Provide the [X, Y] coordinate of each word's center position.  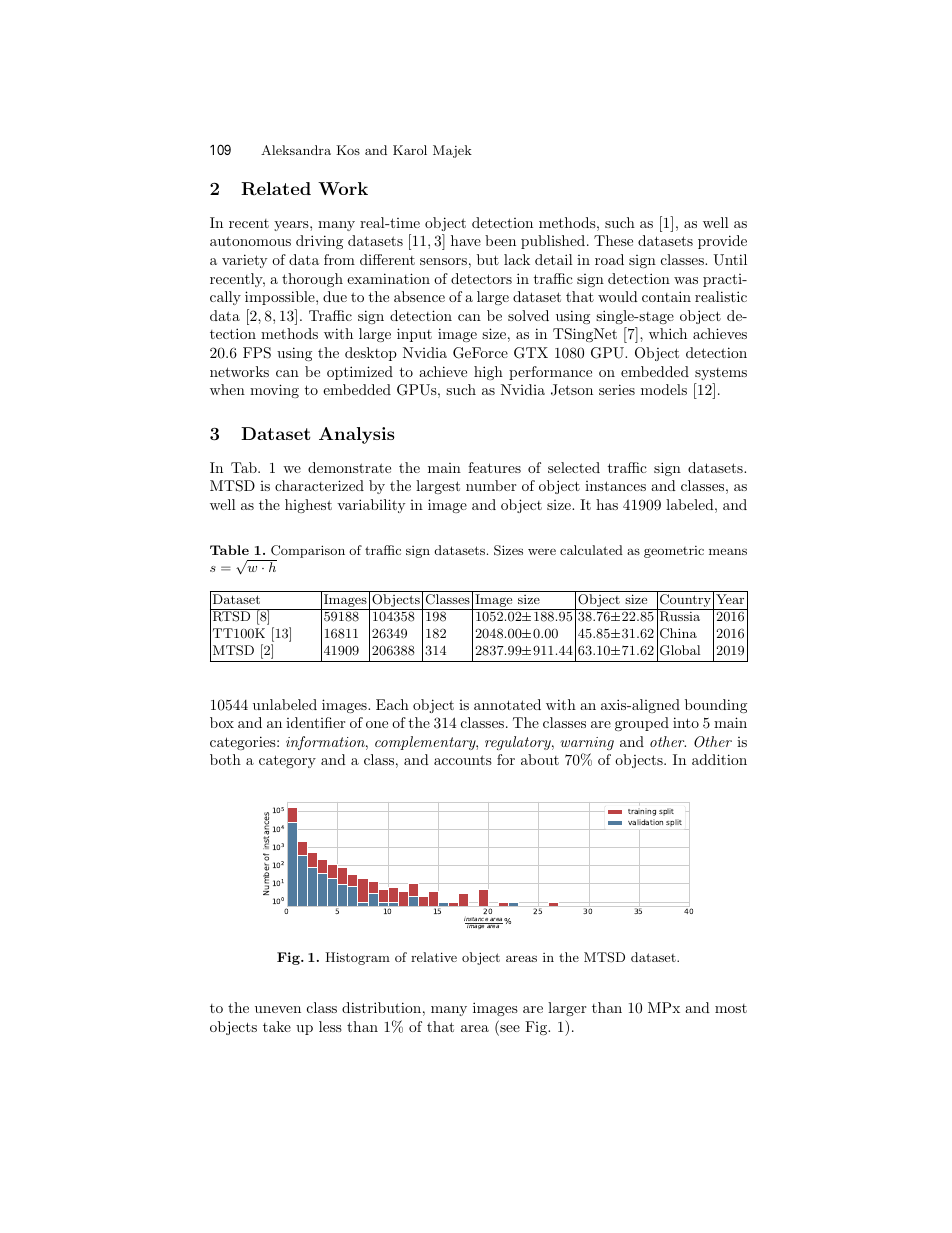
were [542, 552]
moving [274, 391]
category [287, 761]
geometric [674, 552]
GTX [531, 353]
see [509, 1030]
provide [722, 242]
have [466, 240]
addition [719, 759]
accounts [463, 760]
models [664, 389]
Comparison [307, 553]
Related [276, 189]
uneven [278, 1009]
